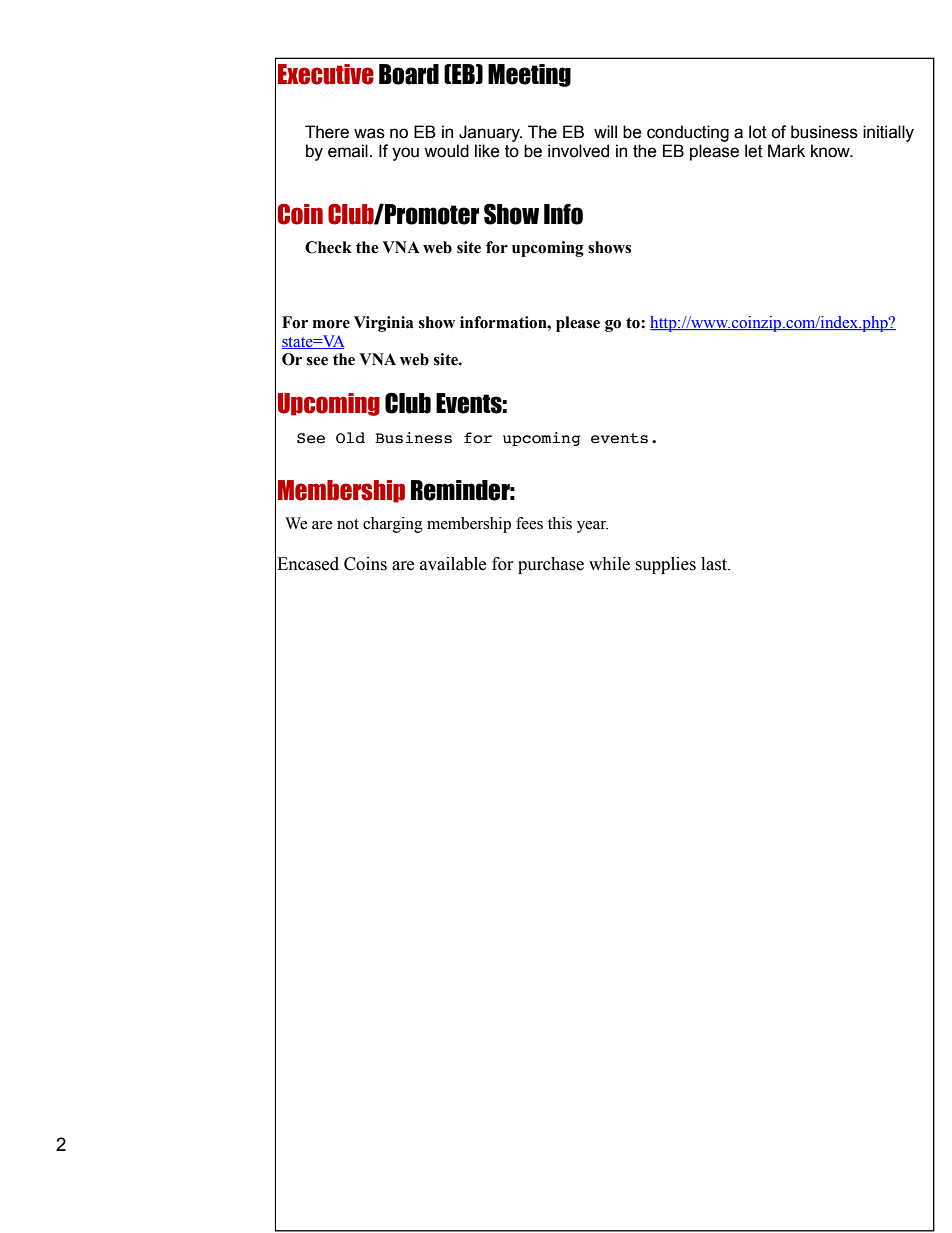  I want to click on last, so click(715, 564).
